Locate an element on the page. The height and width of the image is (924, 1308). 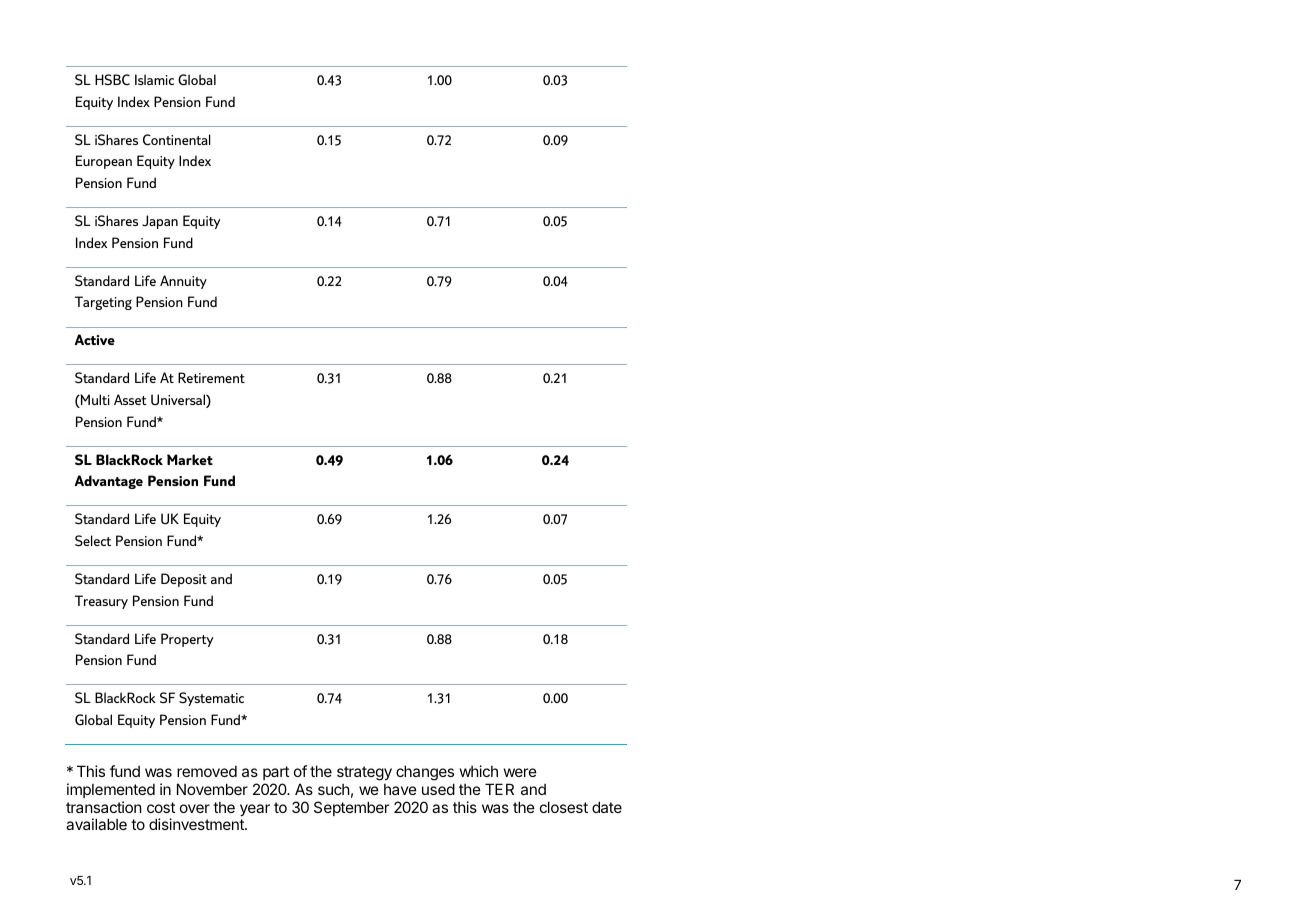
Continental is located at coordinates (177, 140).
